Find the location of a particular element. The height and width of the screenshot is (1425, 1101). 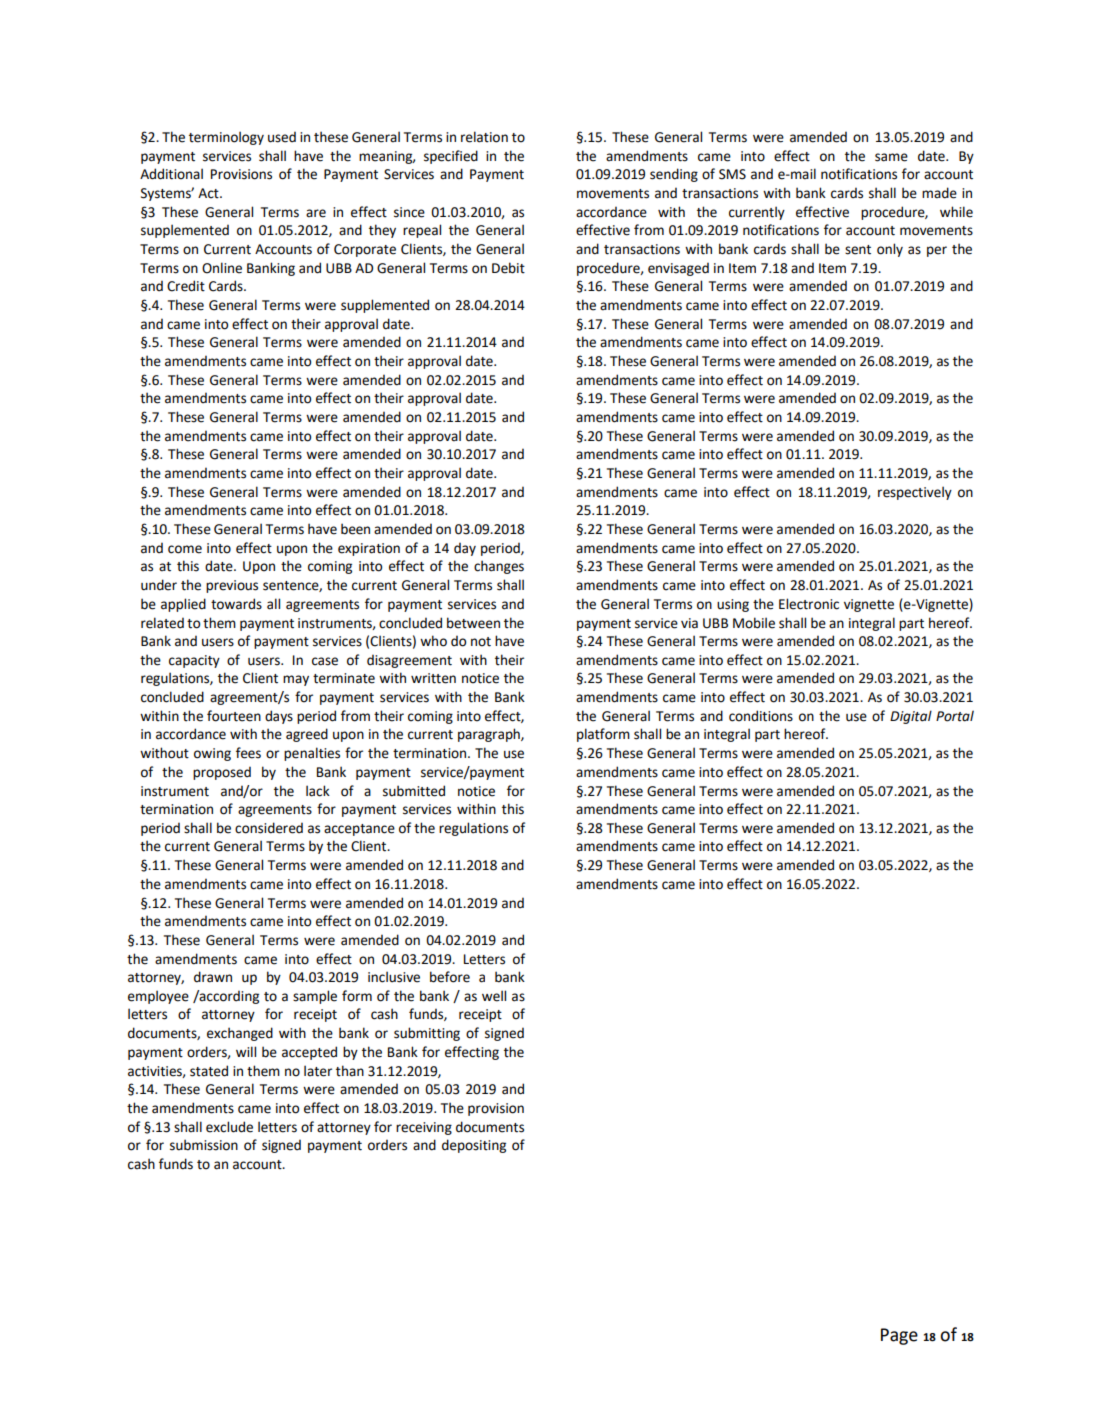

terminology is located at coordinates (226, 138).
